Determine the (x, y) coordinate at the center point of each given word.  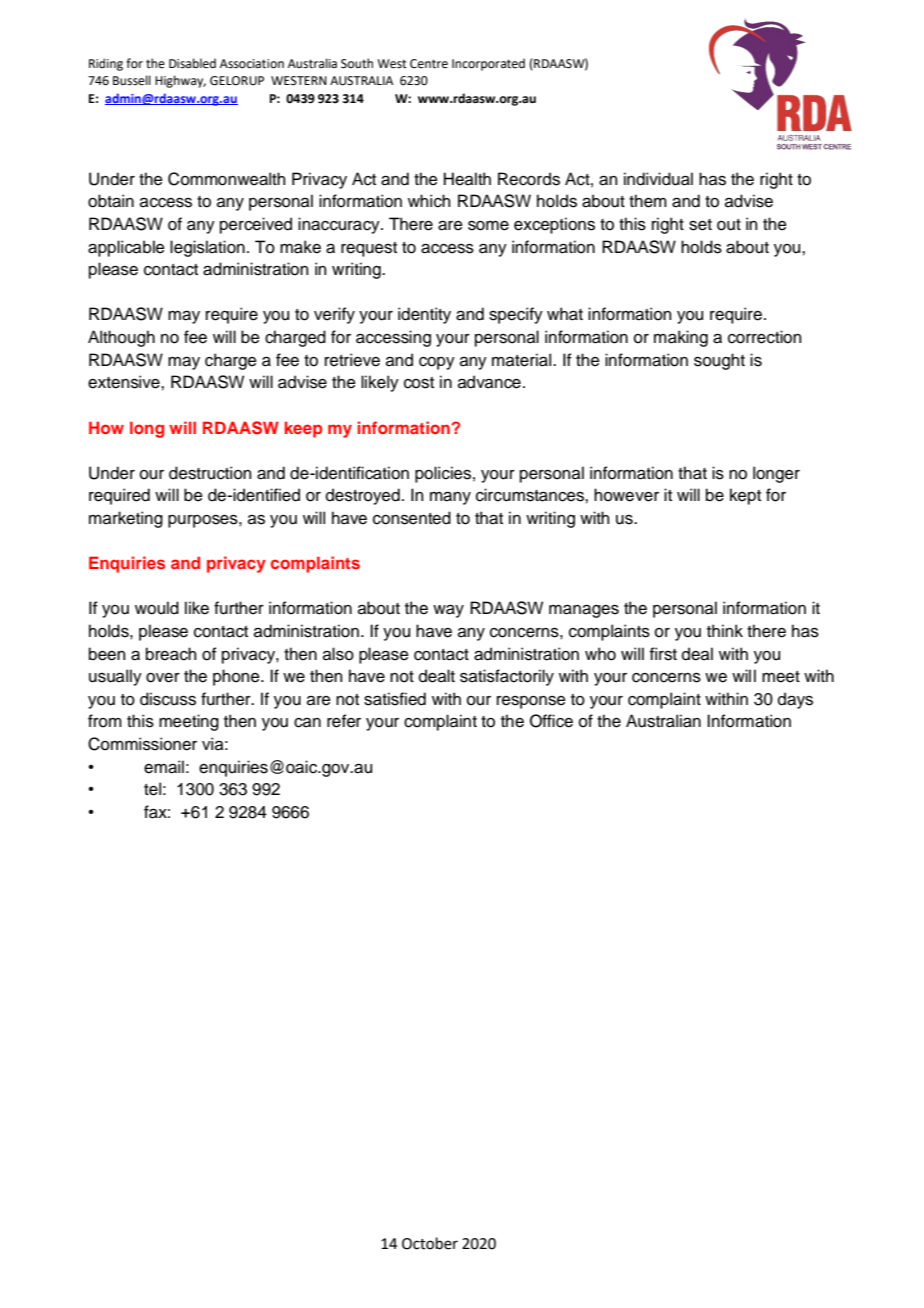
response (531, 702)
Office (551, 721)
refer (344, 721)
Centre (429, 64)
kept (745, 496)
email (164, 767)
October (430, 1243)
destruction (210, 473)
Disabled (192, 63)
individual (658, 179)
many (450, 498)
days (795, 700)
